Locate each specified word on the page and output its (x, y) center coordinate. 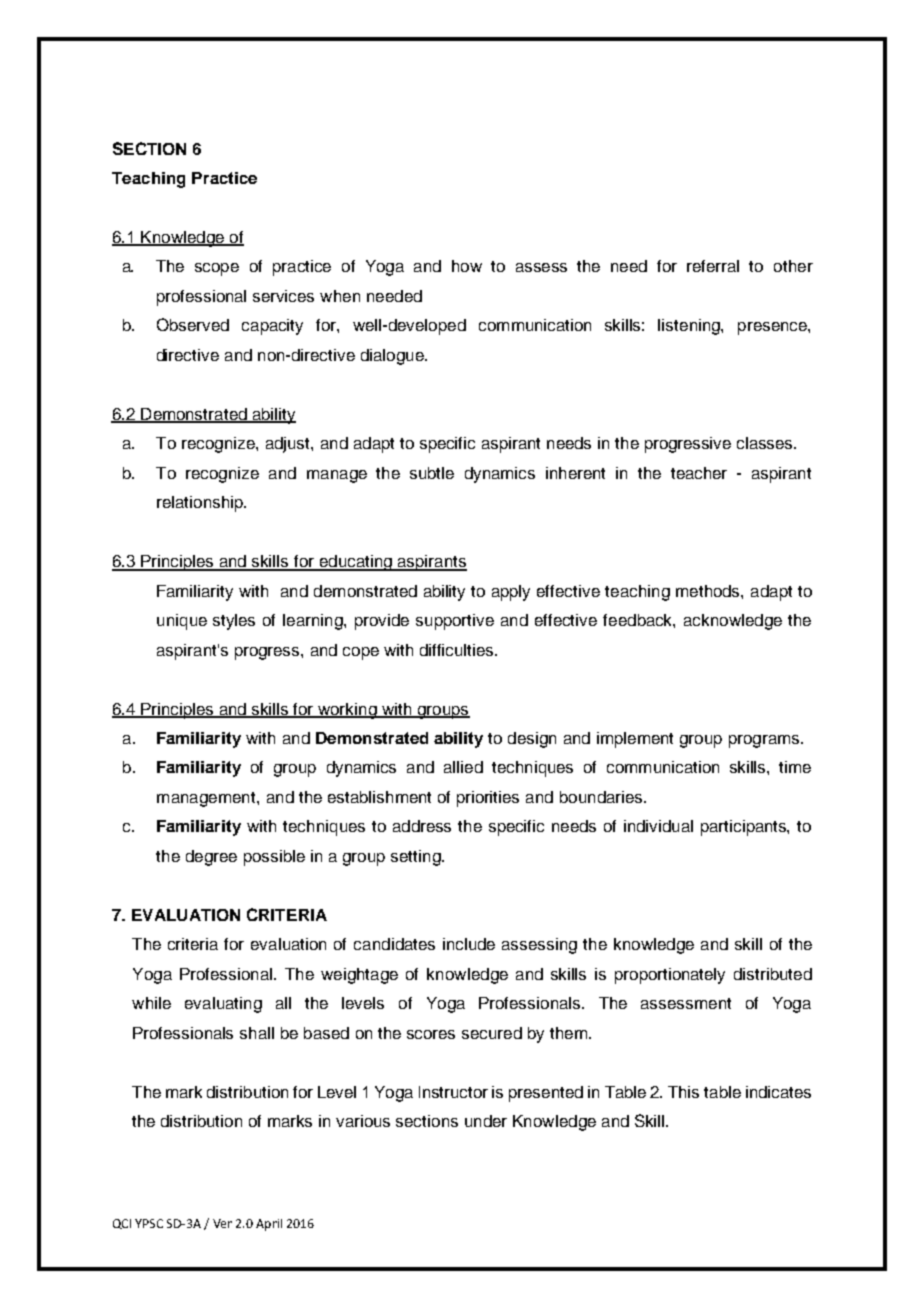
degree (211, 858)
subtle (432, 473)
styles (234, 622)
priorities (488, 799)
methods (709, 591)
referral (713, 266)
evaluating (223, 1005)
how (467, 266)
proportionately (670, 976)
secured (492, 1033)
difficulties (458, 650)
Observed (193, 324)
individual (658, 826)
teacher (699, 473)
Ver (222, 1223)
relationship (201, 504)
